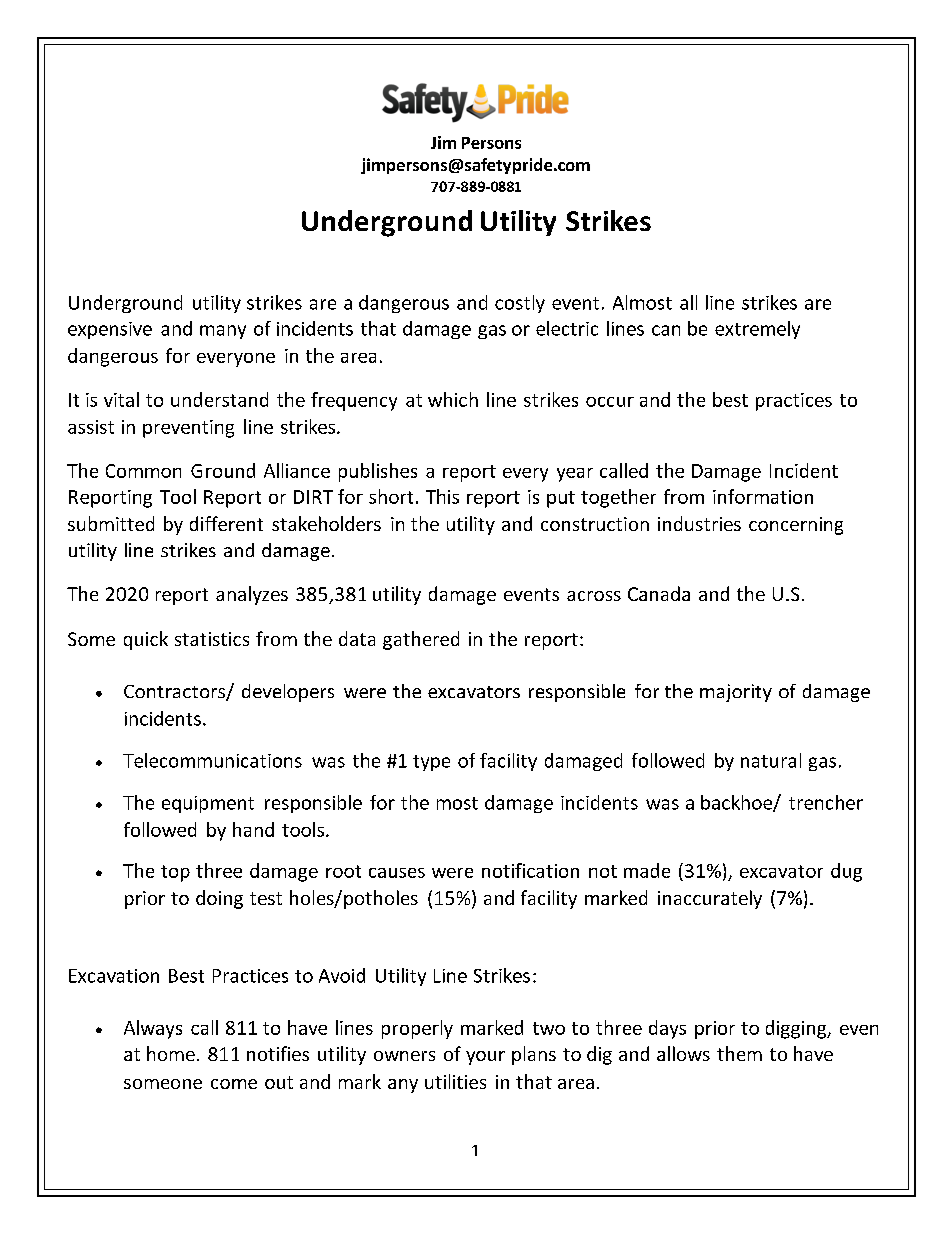  I want to click on costly, so click(520, 304).
